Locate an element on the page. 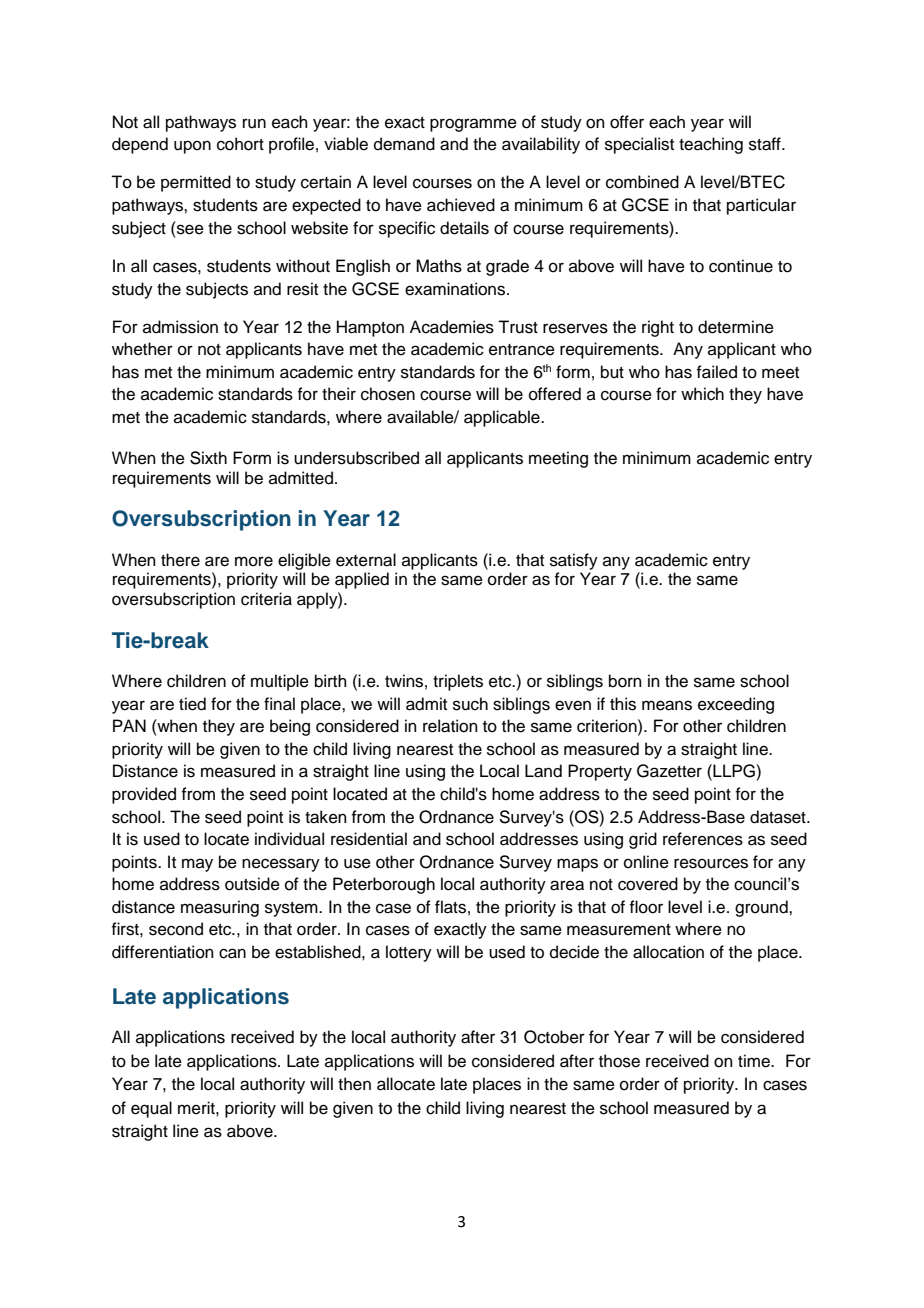  applicable is located at coordinates (503, 418).
